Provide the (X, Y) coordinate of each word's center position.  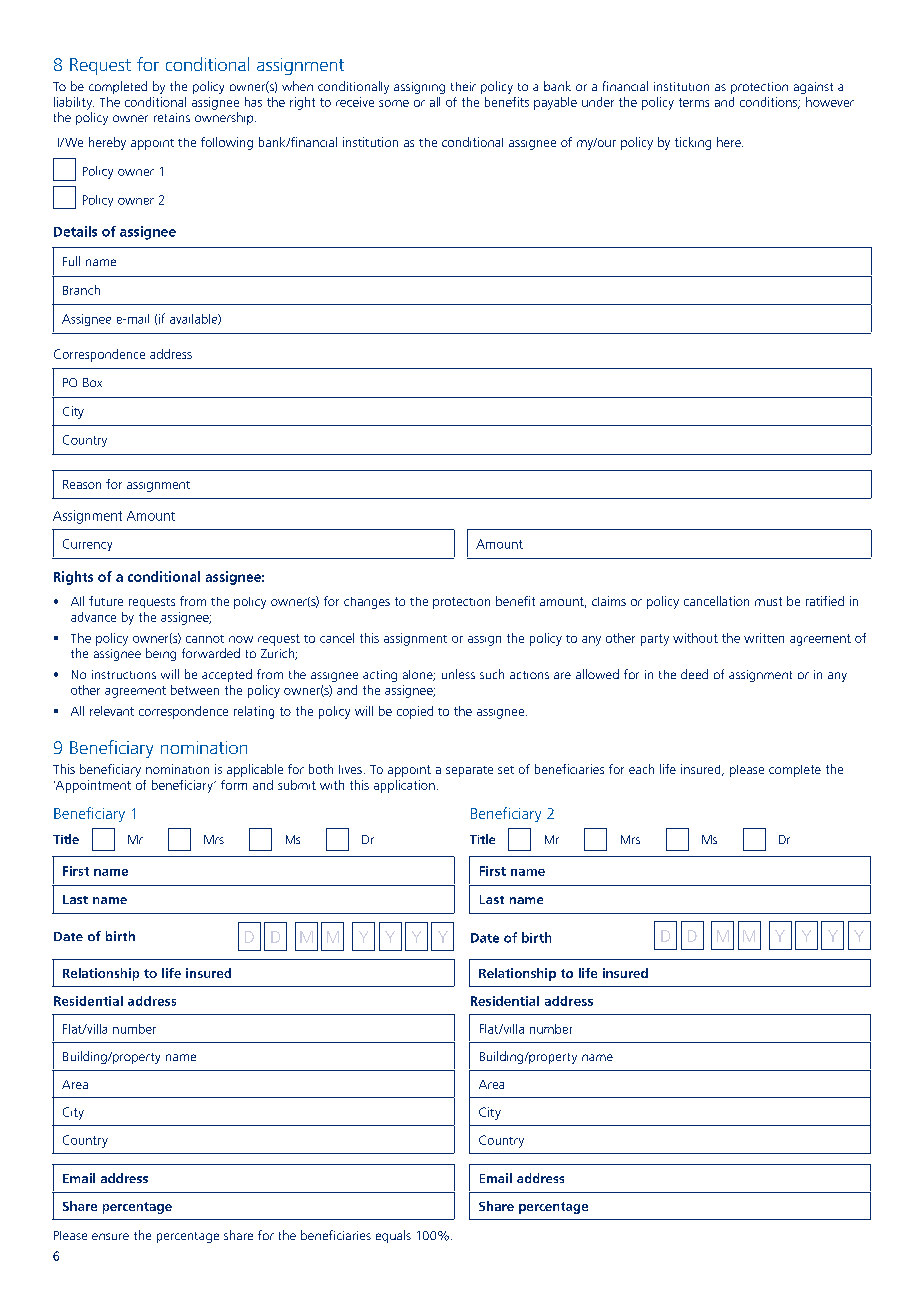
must (768, 601)
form (234, 785)
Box (92, 382)
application (404, 786)
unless (458, 674)
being (161, 654)
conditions (770, 103)
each (641, 769)
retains (172, 117)
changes (367, 603)
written (764, 638)
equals (393, 1236)
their (463, 86)
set (506, 770)
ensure (110, 1236)
